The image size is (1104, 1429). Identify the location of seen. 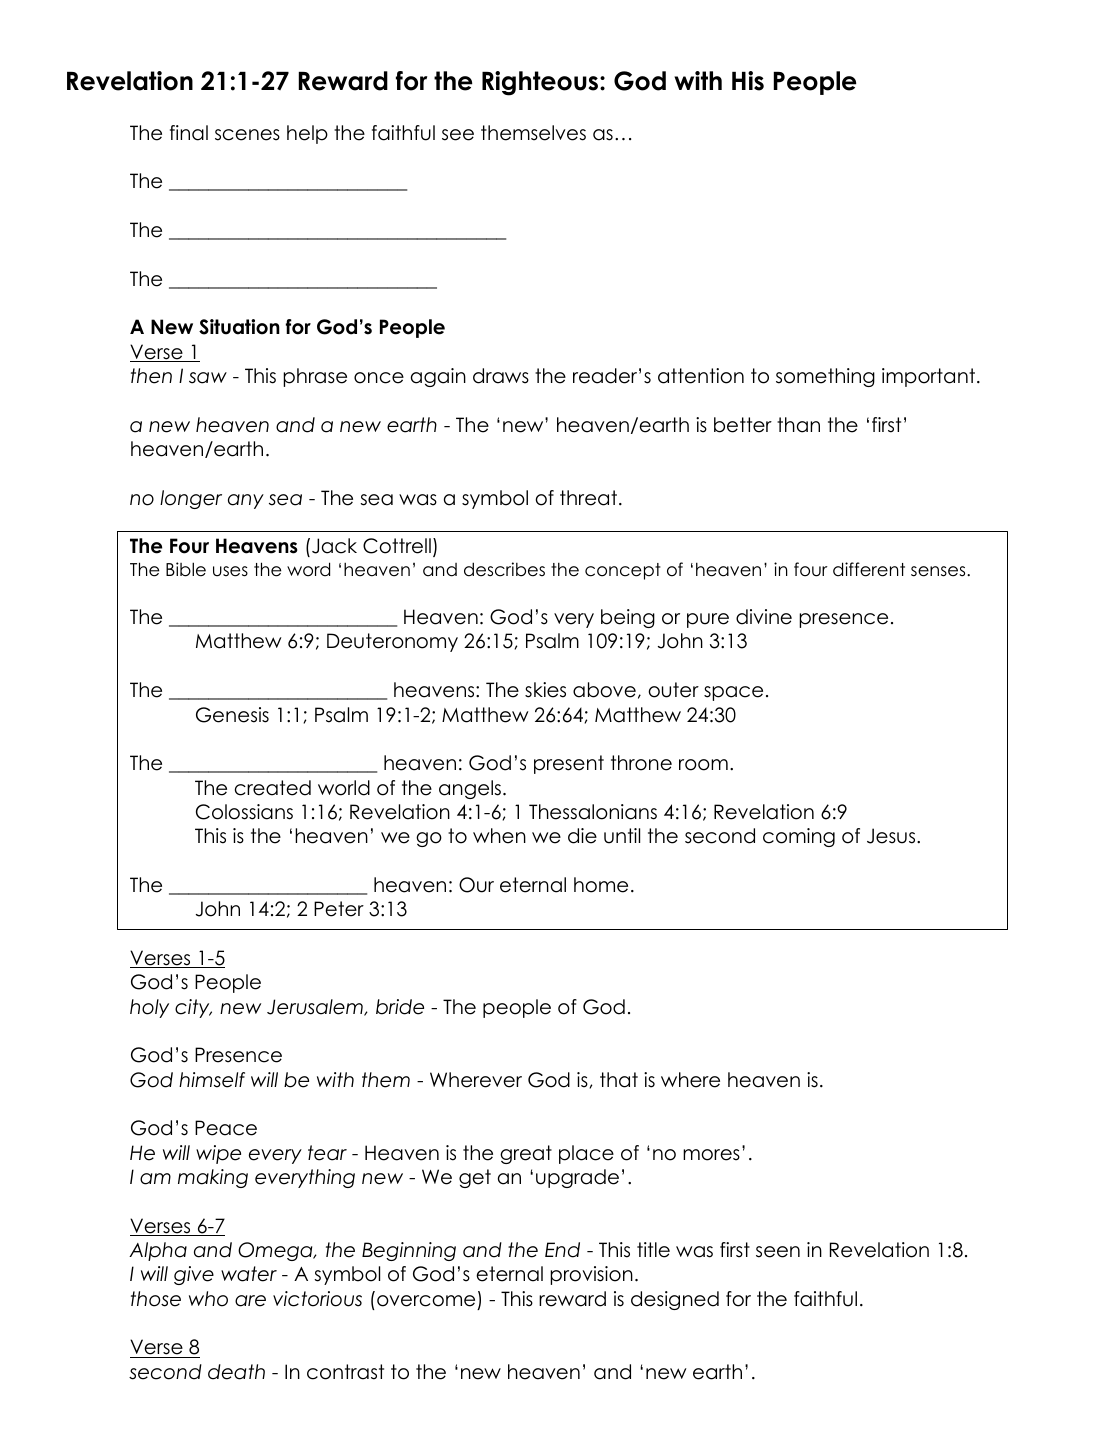
(778, 1252).
